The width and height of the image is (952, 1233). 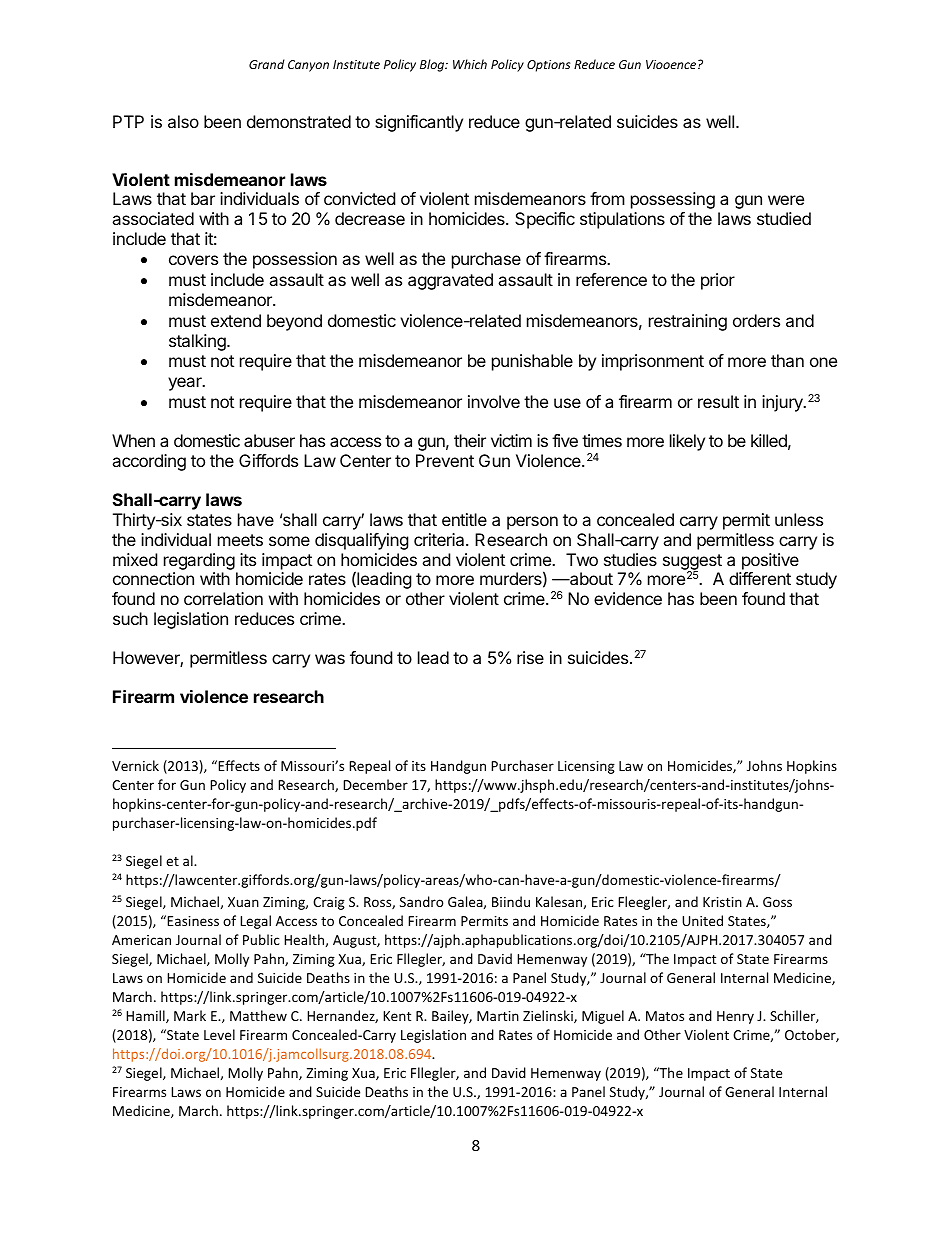 I want to click on criteria, so click(x=440, y=539).
